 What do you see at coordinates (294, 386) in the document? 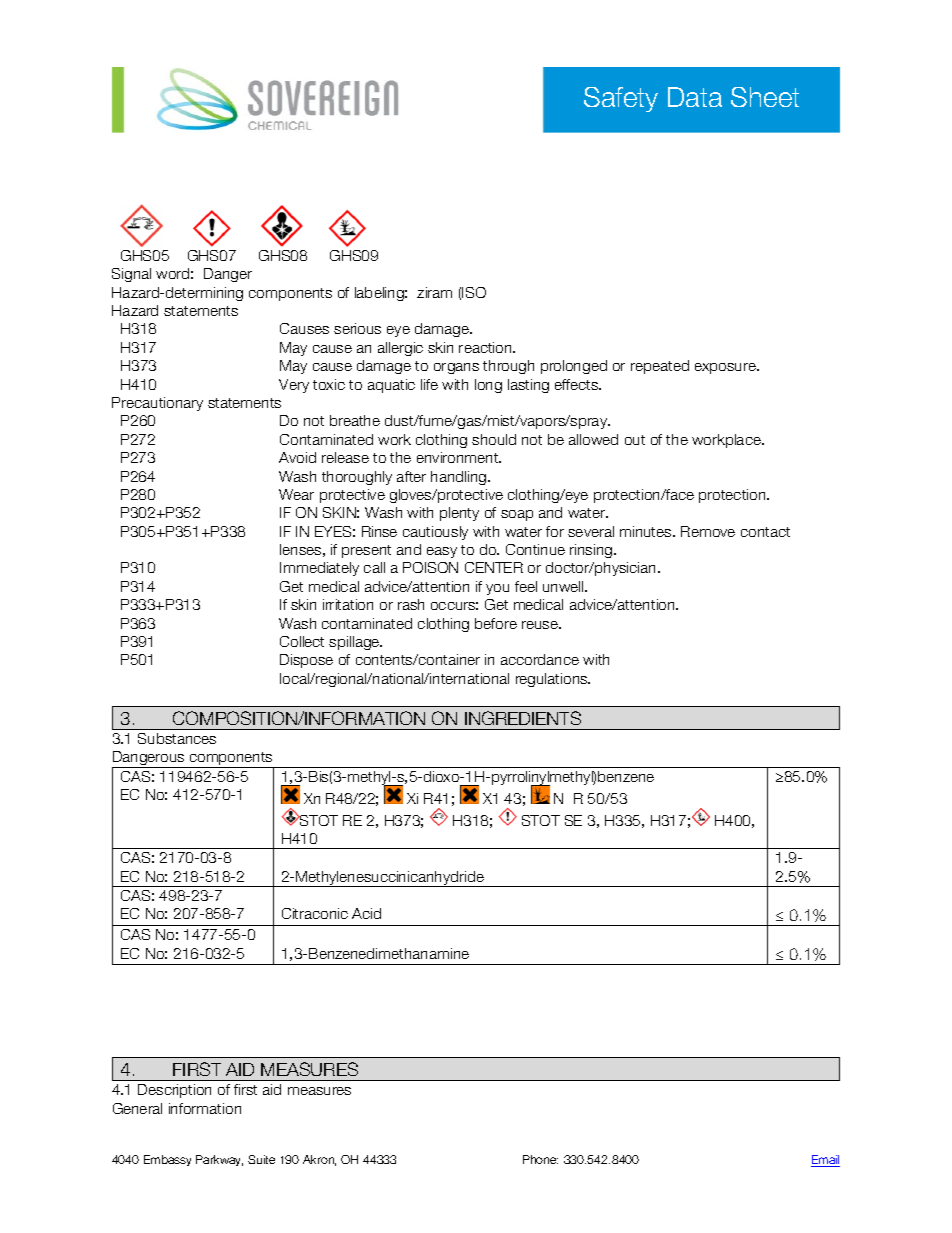
I see `Very` at bounding box center [294, 386].
